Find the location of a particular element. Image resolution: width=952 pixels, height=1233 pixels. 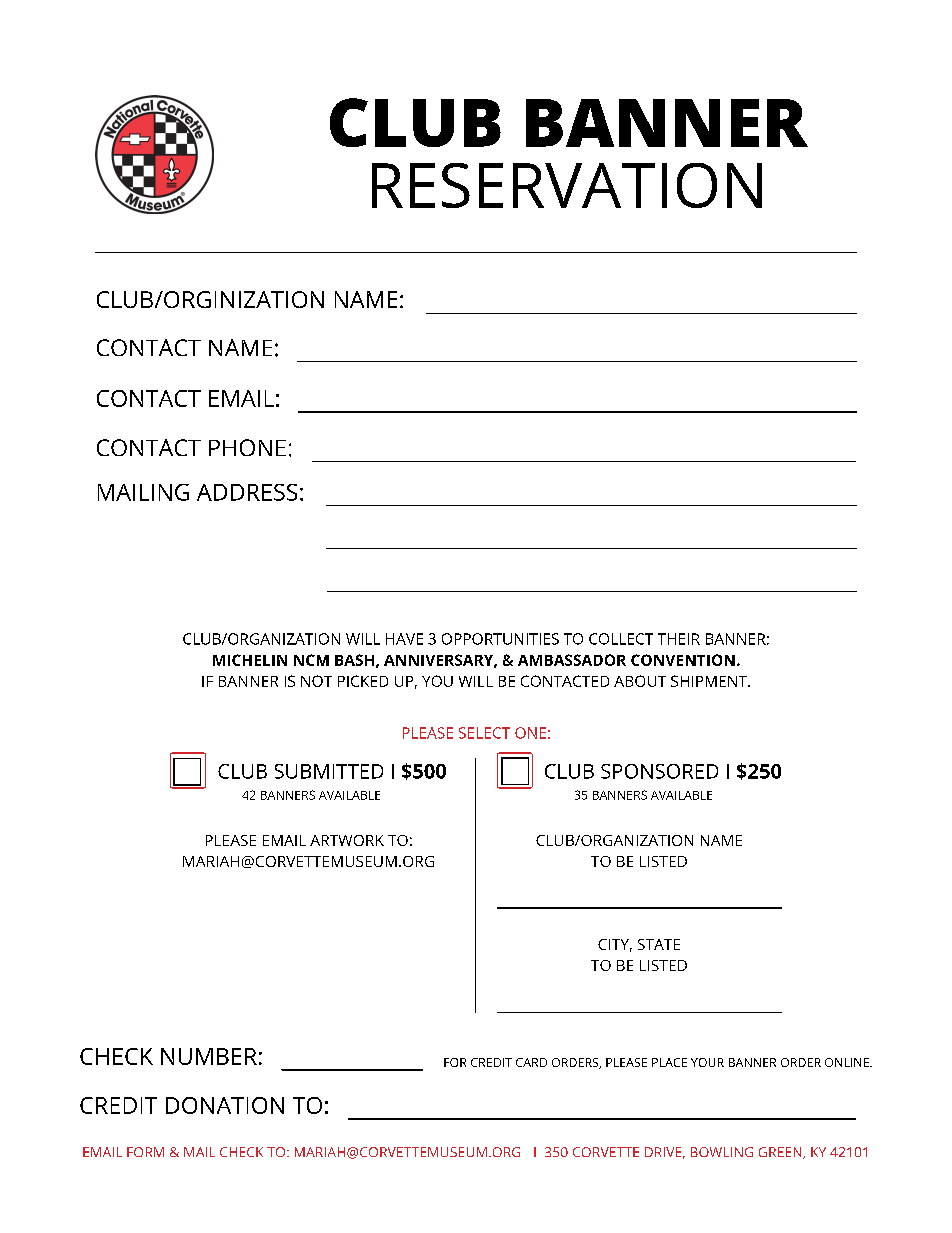

SPONSORED is located at coordinates (659, 771).
